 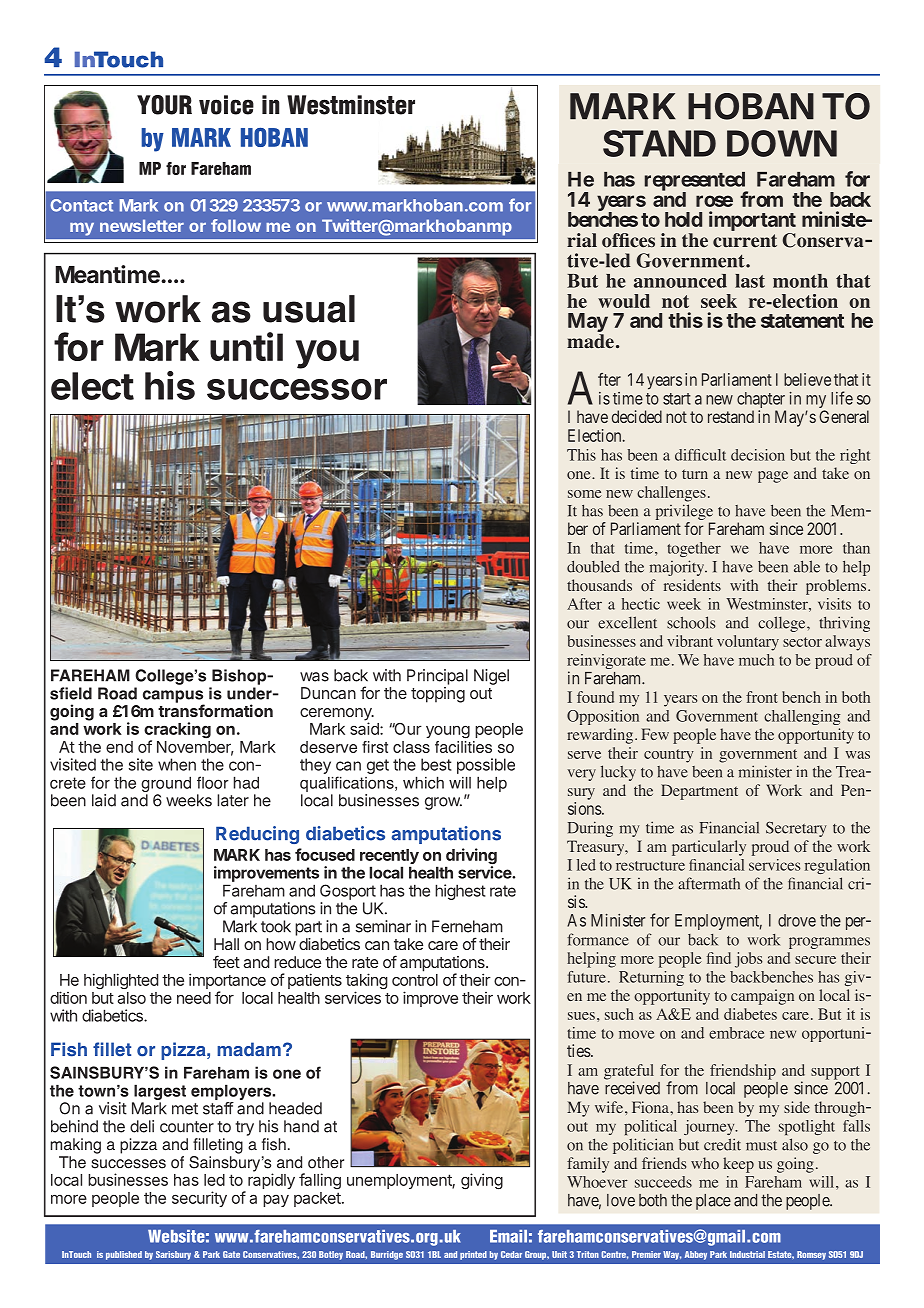 I want to click on chapter, so click(x=761, y=401).
